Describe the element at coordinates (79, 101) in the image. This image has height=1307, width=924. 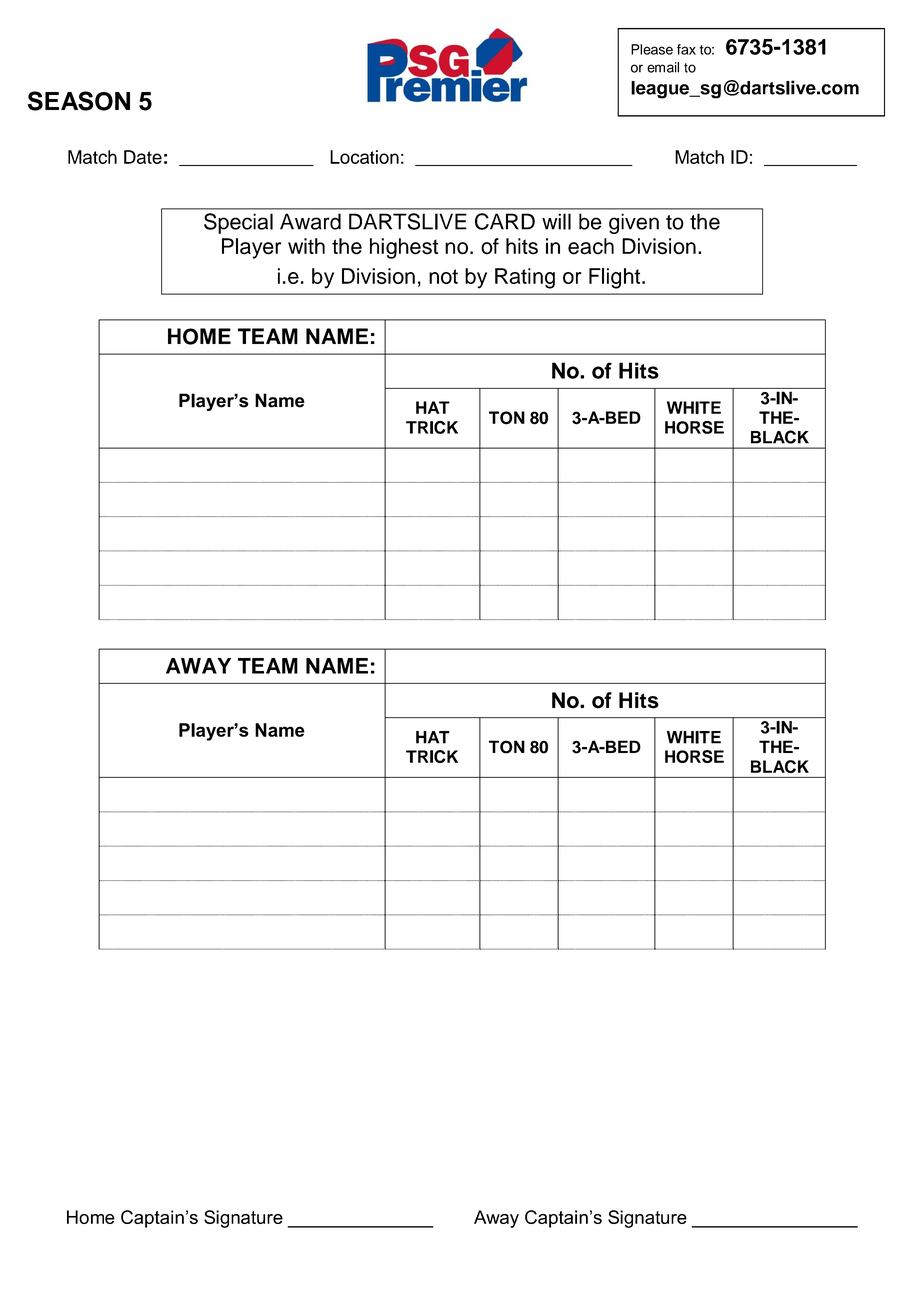
I see `SEASON` at that location.
